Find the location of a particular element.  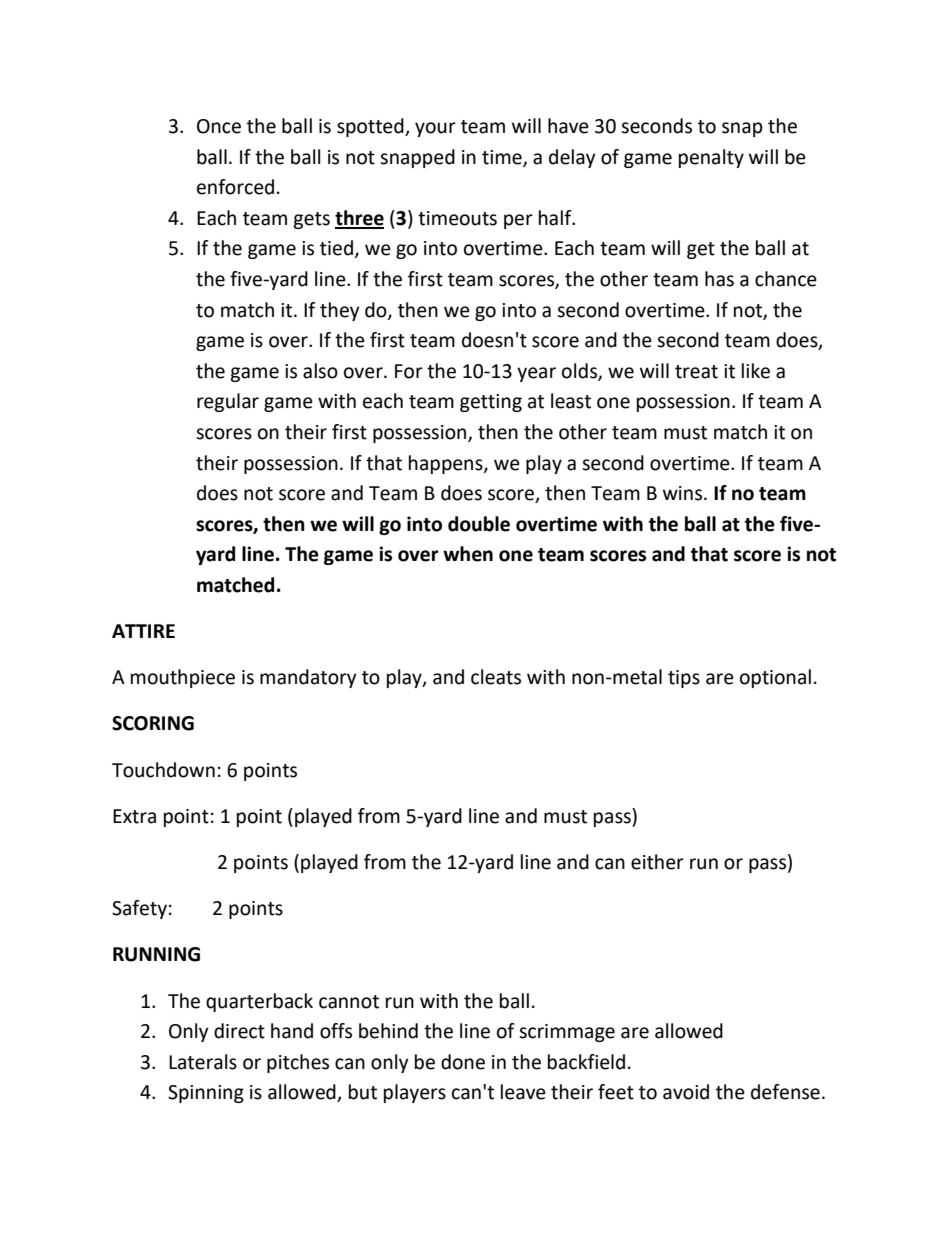

when is located at coordinates (468, 554).
